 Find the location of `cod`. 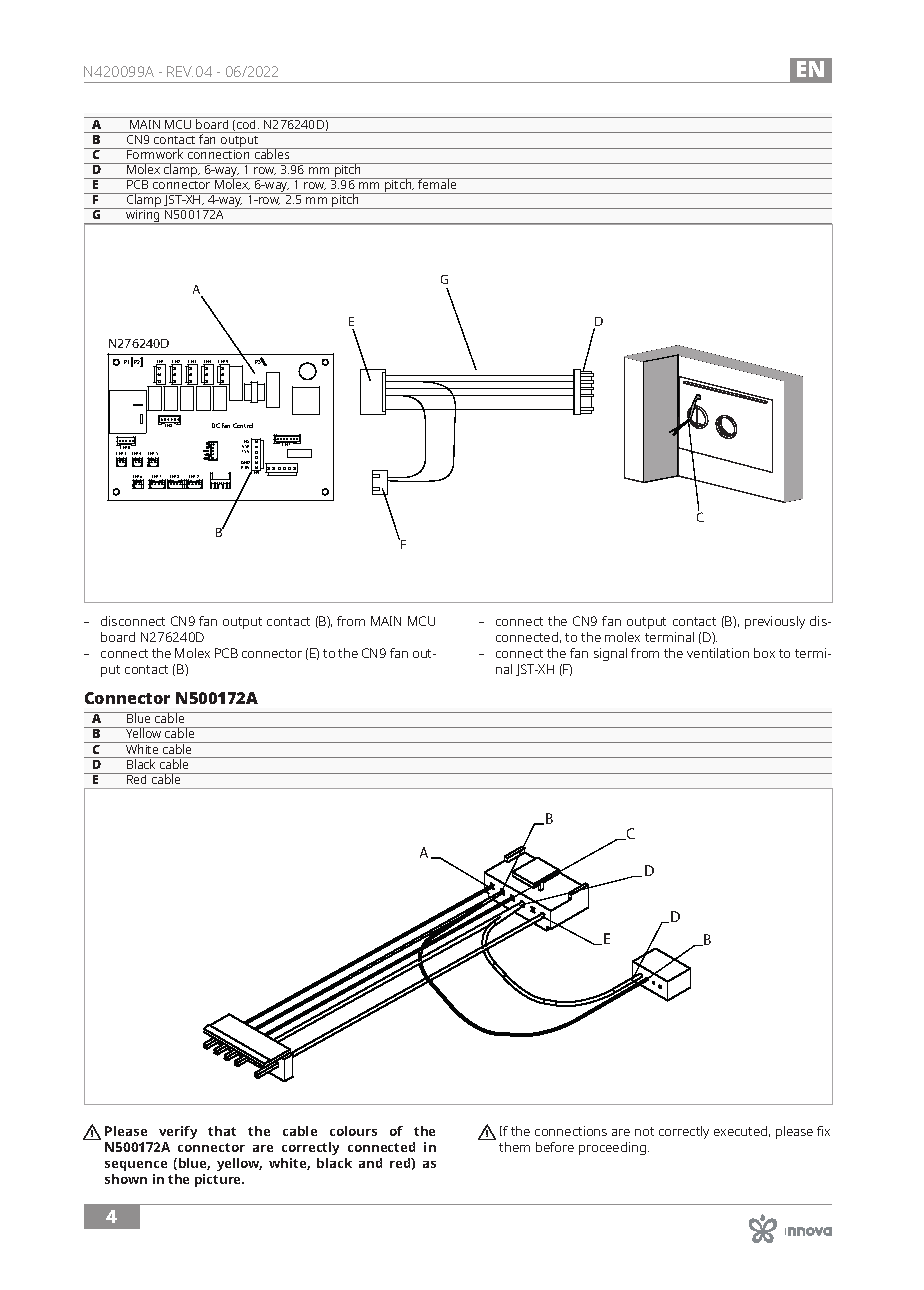

cod is located at coordinates (247, 123).
